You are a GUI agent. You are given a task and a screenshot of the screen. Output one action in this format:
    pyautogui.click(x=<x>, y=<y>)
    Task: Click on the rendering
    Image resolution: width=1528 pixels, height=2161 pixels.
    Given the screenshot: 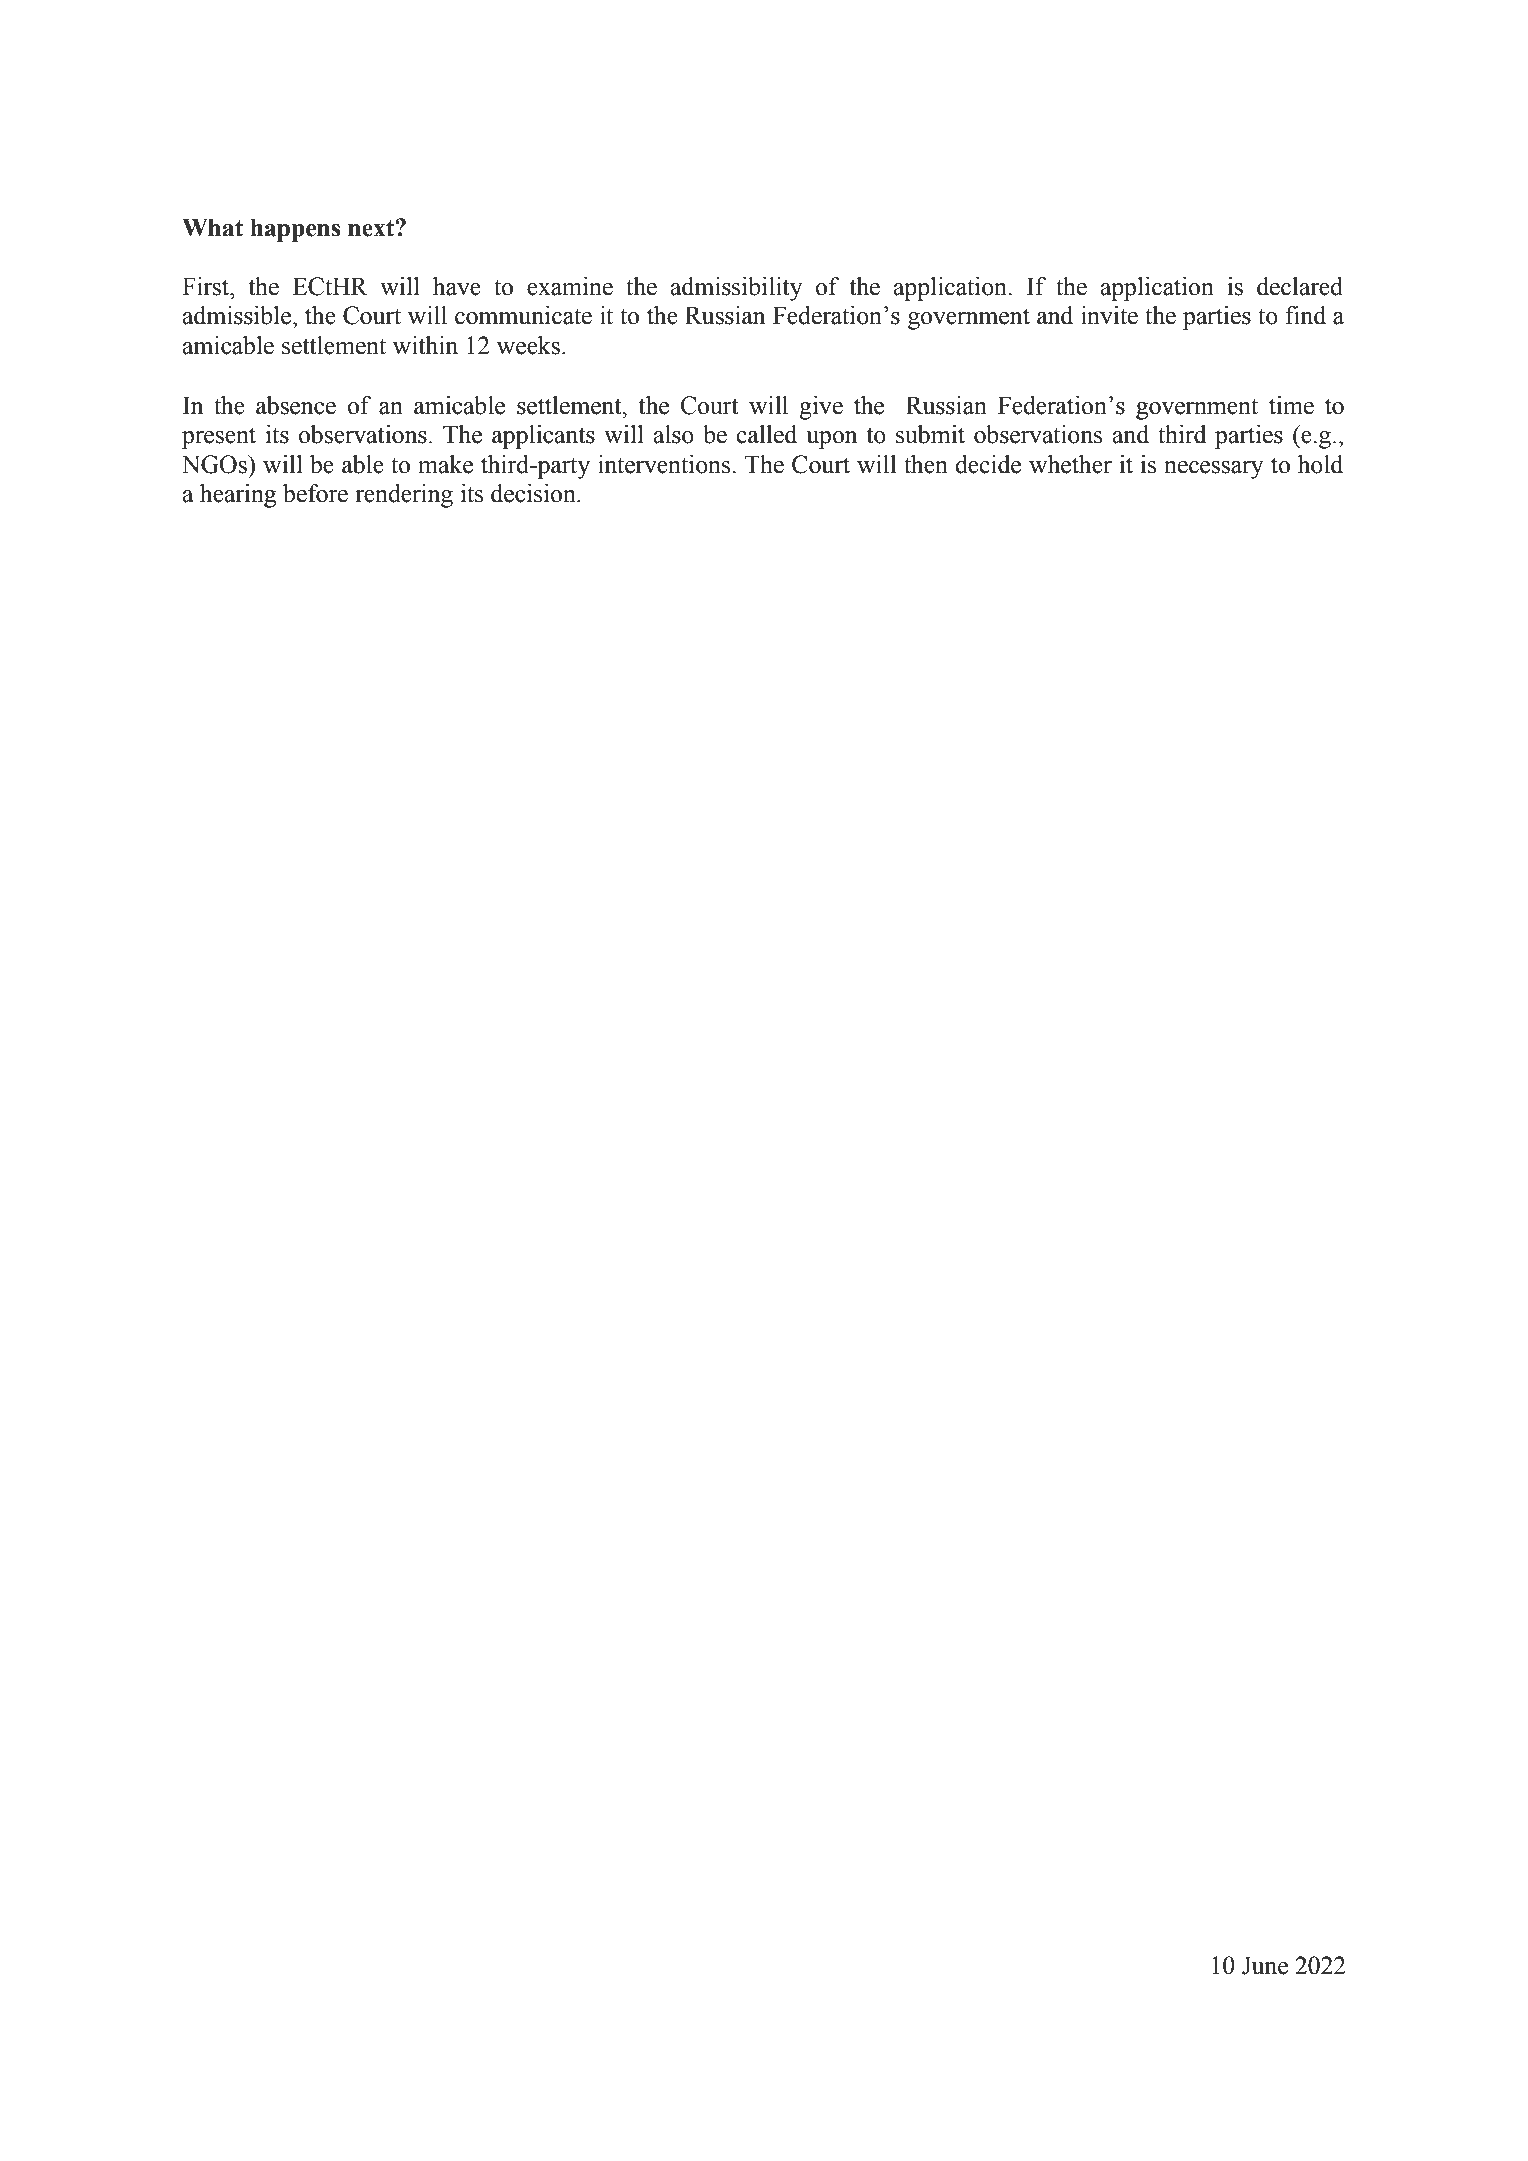 What is the action you would take?
    pyautogui.click(x=404, y=496)
